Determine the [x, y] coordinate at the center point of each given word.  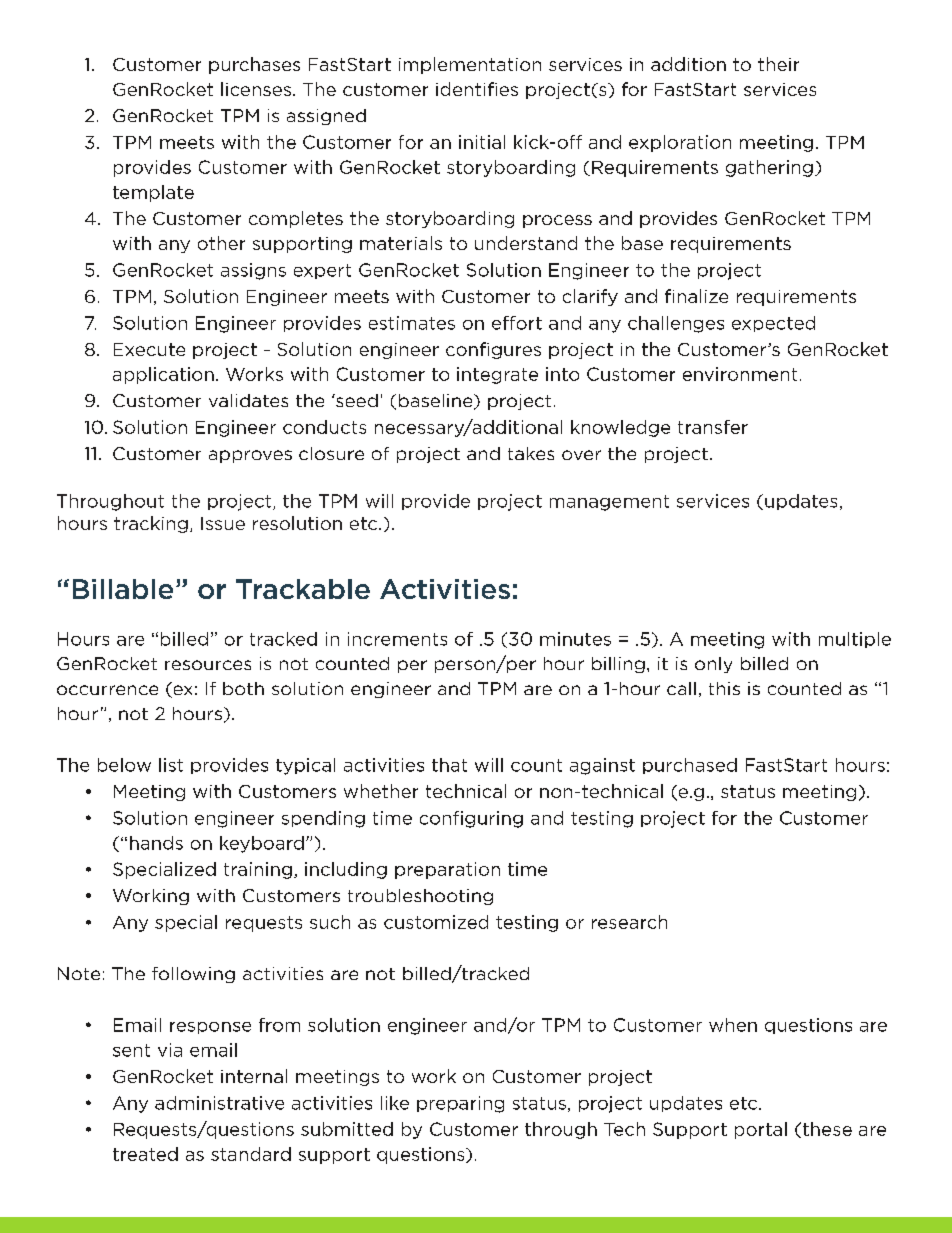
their [778, 64]
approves [250, 456]
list [171, 765]
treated [145, 1154]
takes [531, 453]
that [449, 765]
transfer [713, 427]
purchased [690, 766]
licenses [256, 89]
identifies [477, 89]
